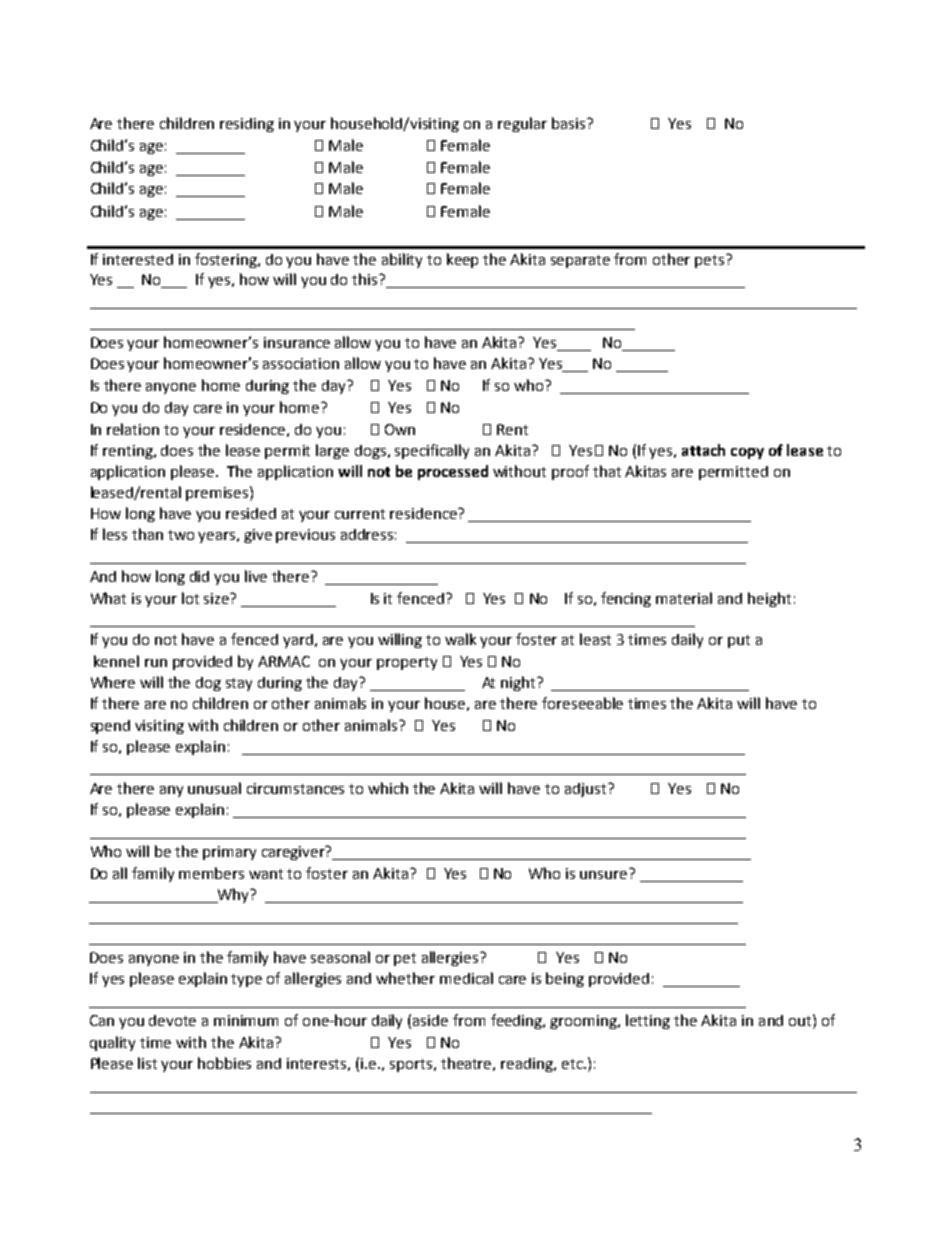  I want to click on residing, so click(247, 125).
